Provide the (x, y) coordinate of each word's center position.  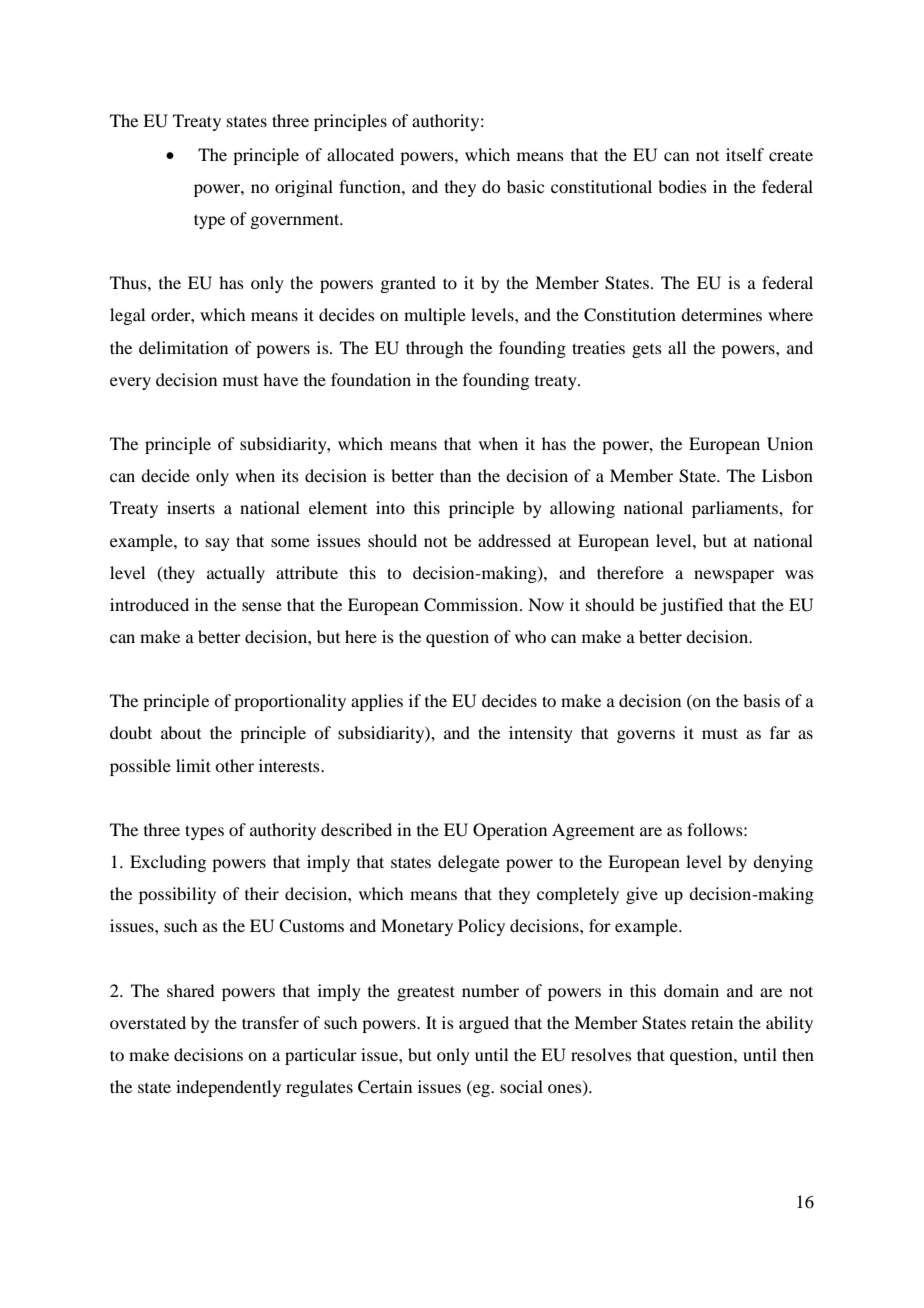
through (434, 349)
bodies (682, 186)
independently (228, 1088)
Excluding (168, 863)
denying (783, 863)
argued (484, 1024)
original (304, 188)
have (280, 379)
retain (712, 1022)
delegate (469, 863)
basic (525, 186)
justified (691, 606)
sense (262, 606)
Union (790, 444)
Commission (472, 605)
